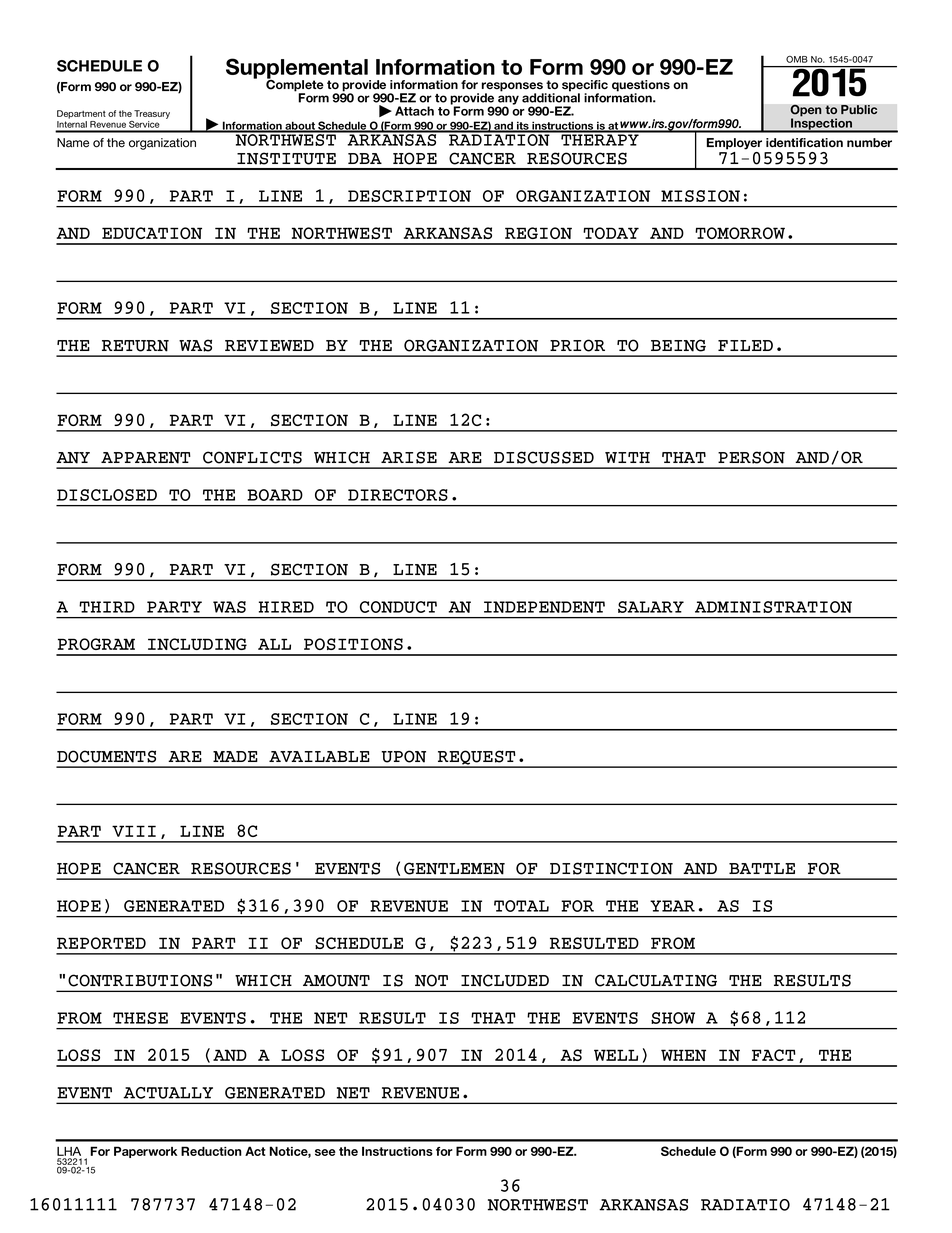 The image size is (952, 1233). What do you see at coordinates (409, 457) in the image?
I see `ARISE` at bounding box center [409, 457].
